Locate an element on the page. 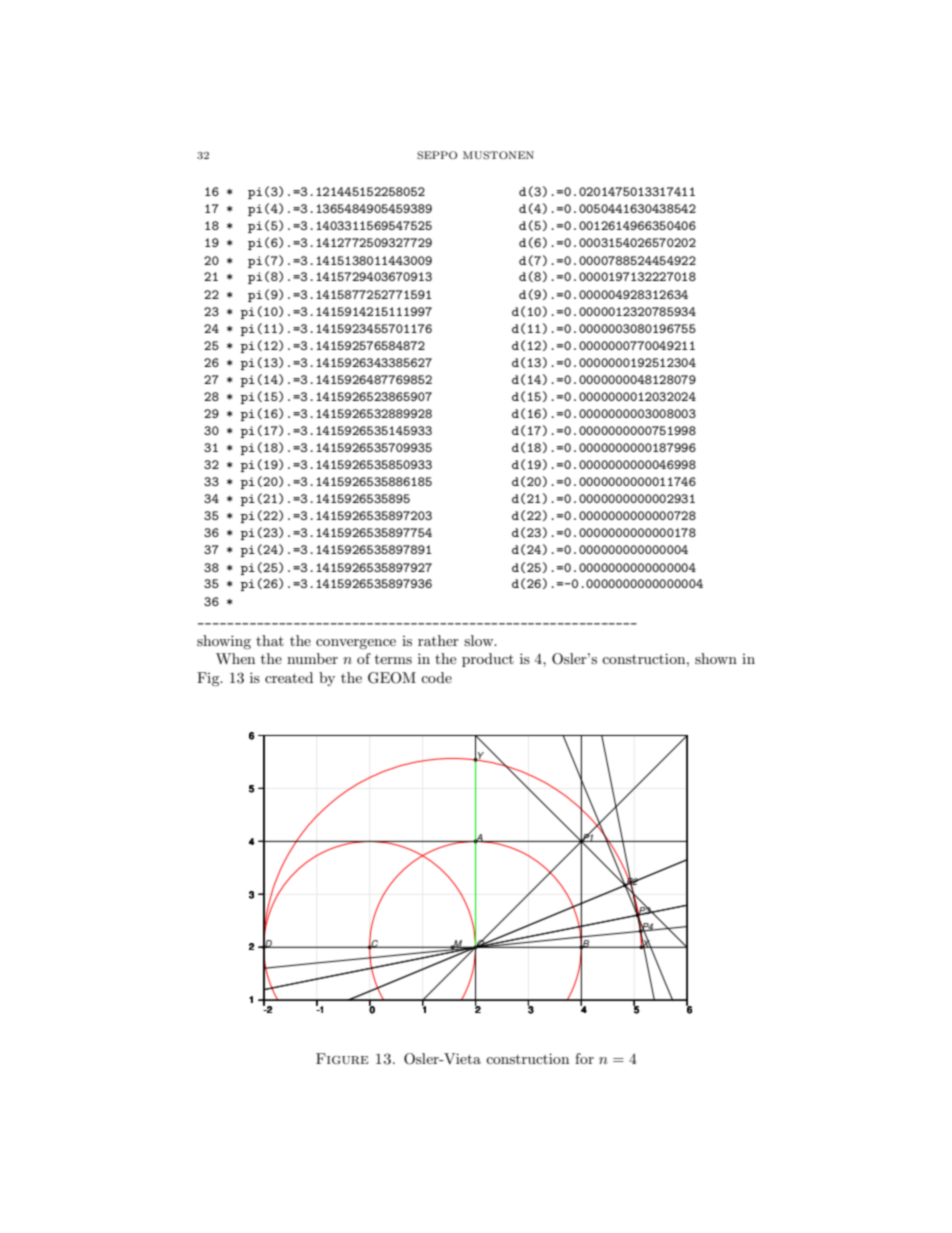 This page has width=952, height=1233. shown is located at coordinates (716, 658).
